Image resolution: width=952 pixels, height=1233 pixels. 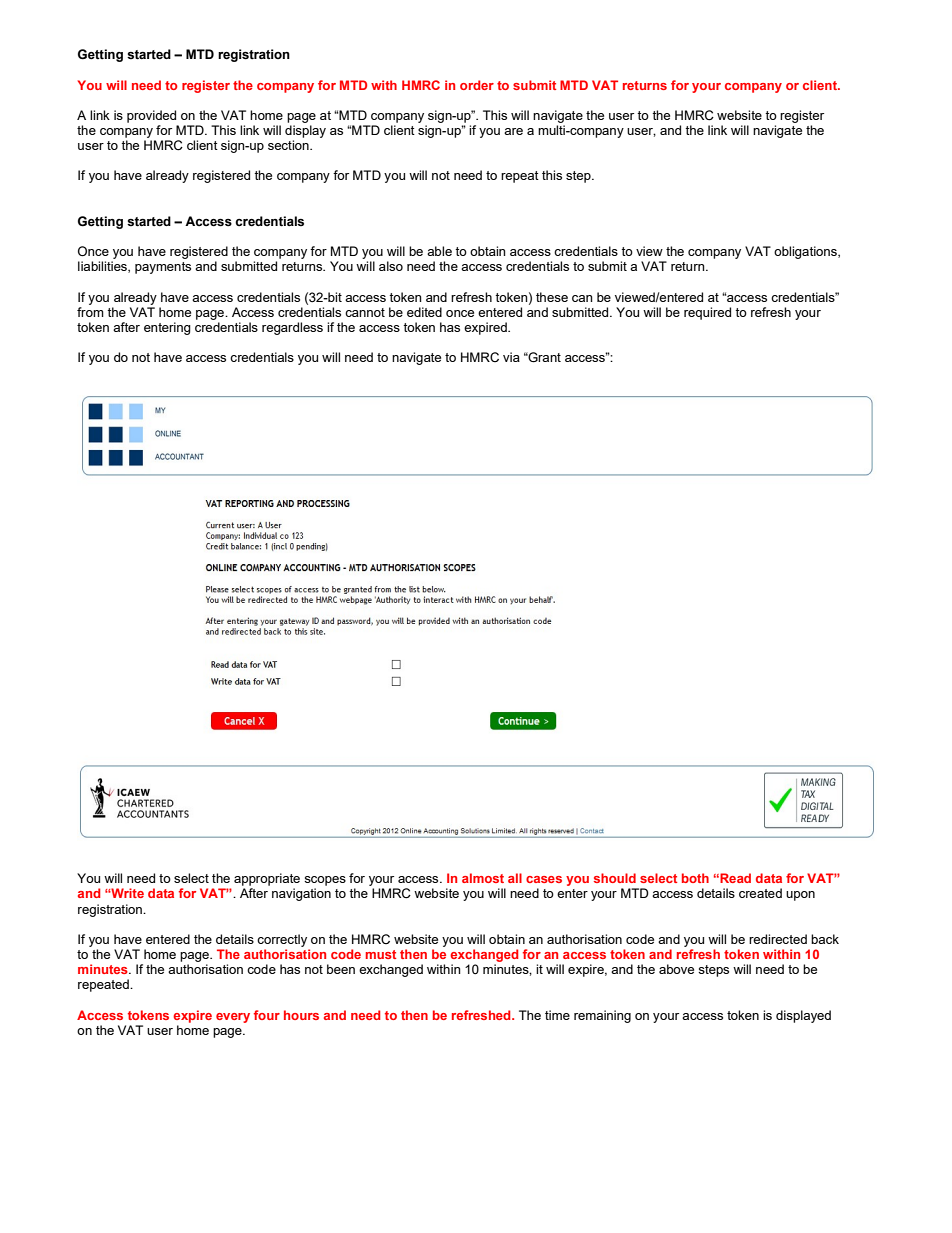 I want to click on every, so click(x=233, y=1018).
